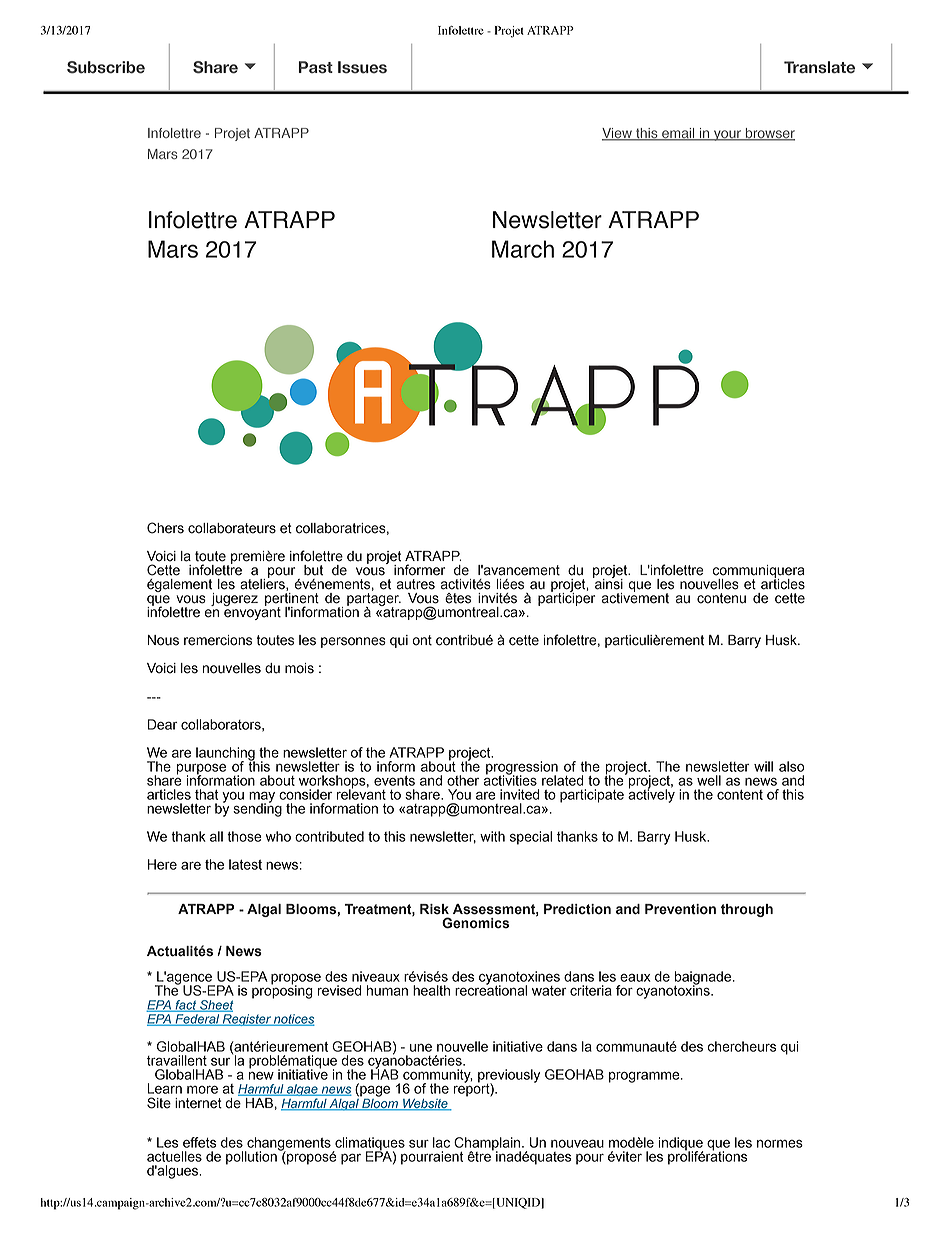 This screenshot has height=1233, width=952. Describe the element at coordinates (721, 598) in the screenshot. I see `contenu` at that location.
